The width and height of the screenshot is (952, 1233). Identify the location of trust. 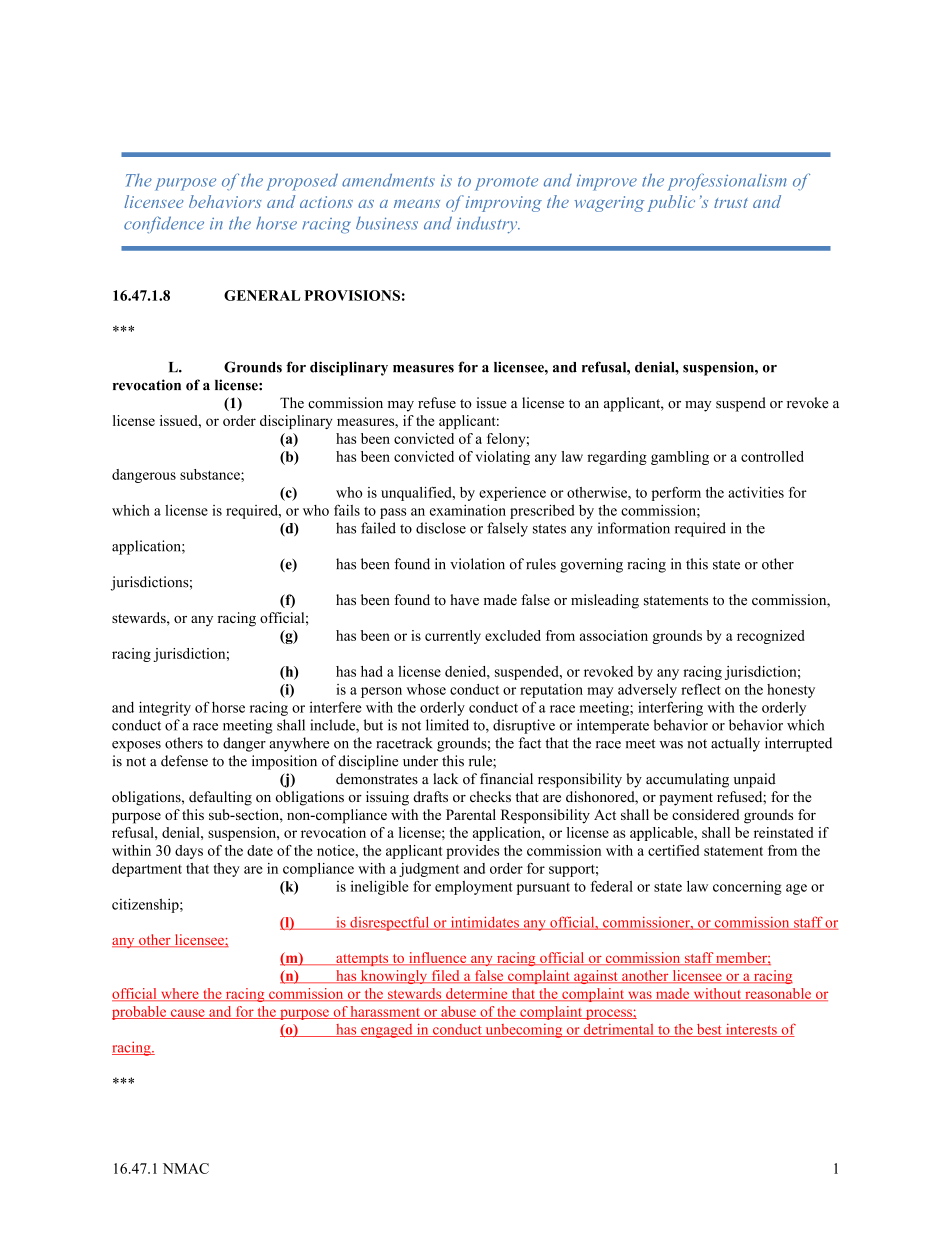
(731, 203).
